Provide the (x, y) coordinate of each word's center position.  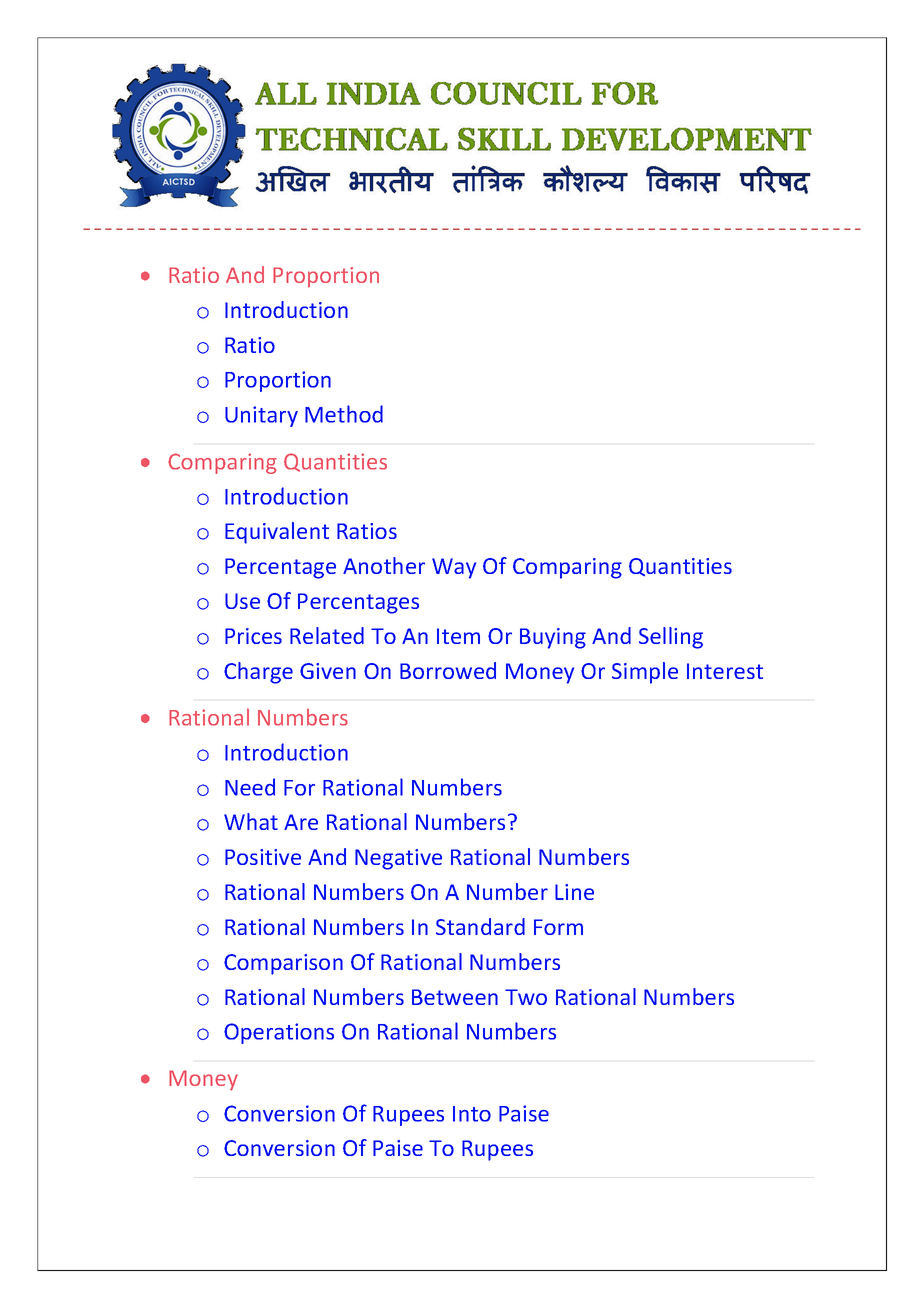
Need (250, 787)
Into (472, 1114)
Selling (671, 638)
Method (344, 414)
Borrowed (448, 670)
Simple (645, 673)
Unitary (261, 416)
